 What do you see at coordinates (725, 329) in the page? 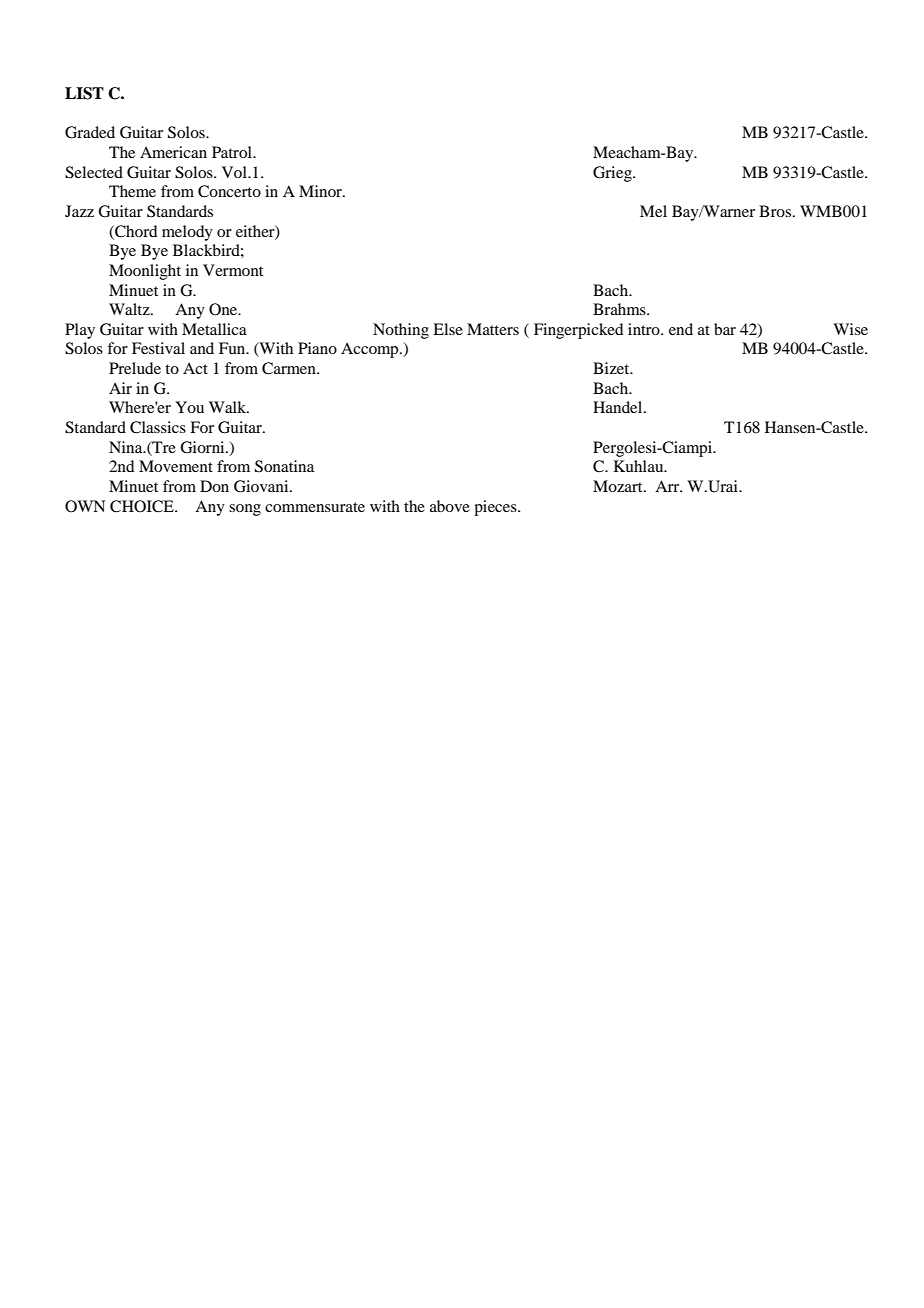
I see `bar` at bounding box center [725, 329].
